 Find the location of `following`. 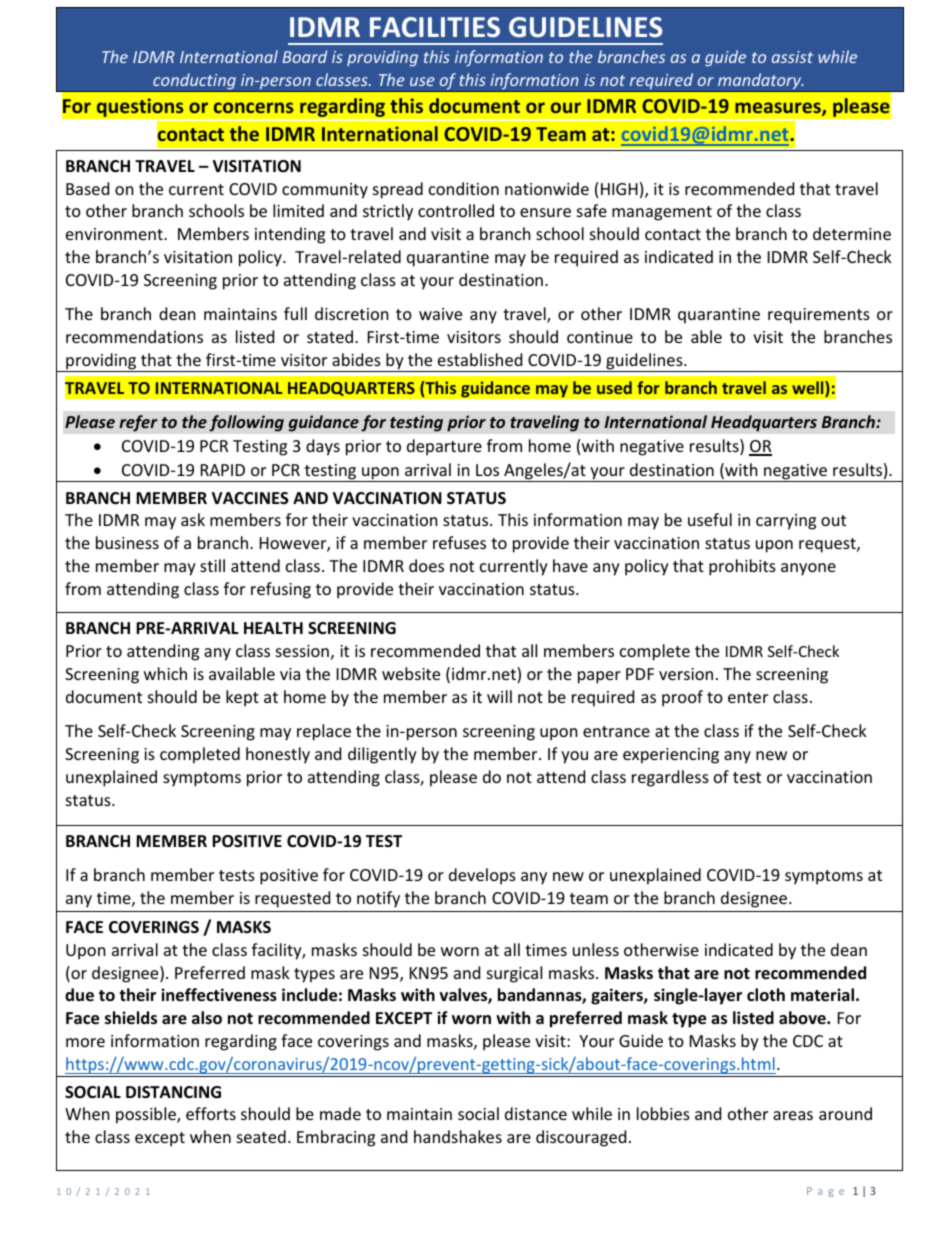

following is located at coordinates (246, 423).
